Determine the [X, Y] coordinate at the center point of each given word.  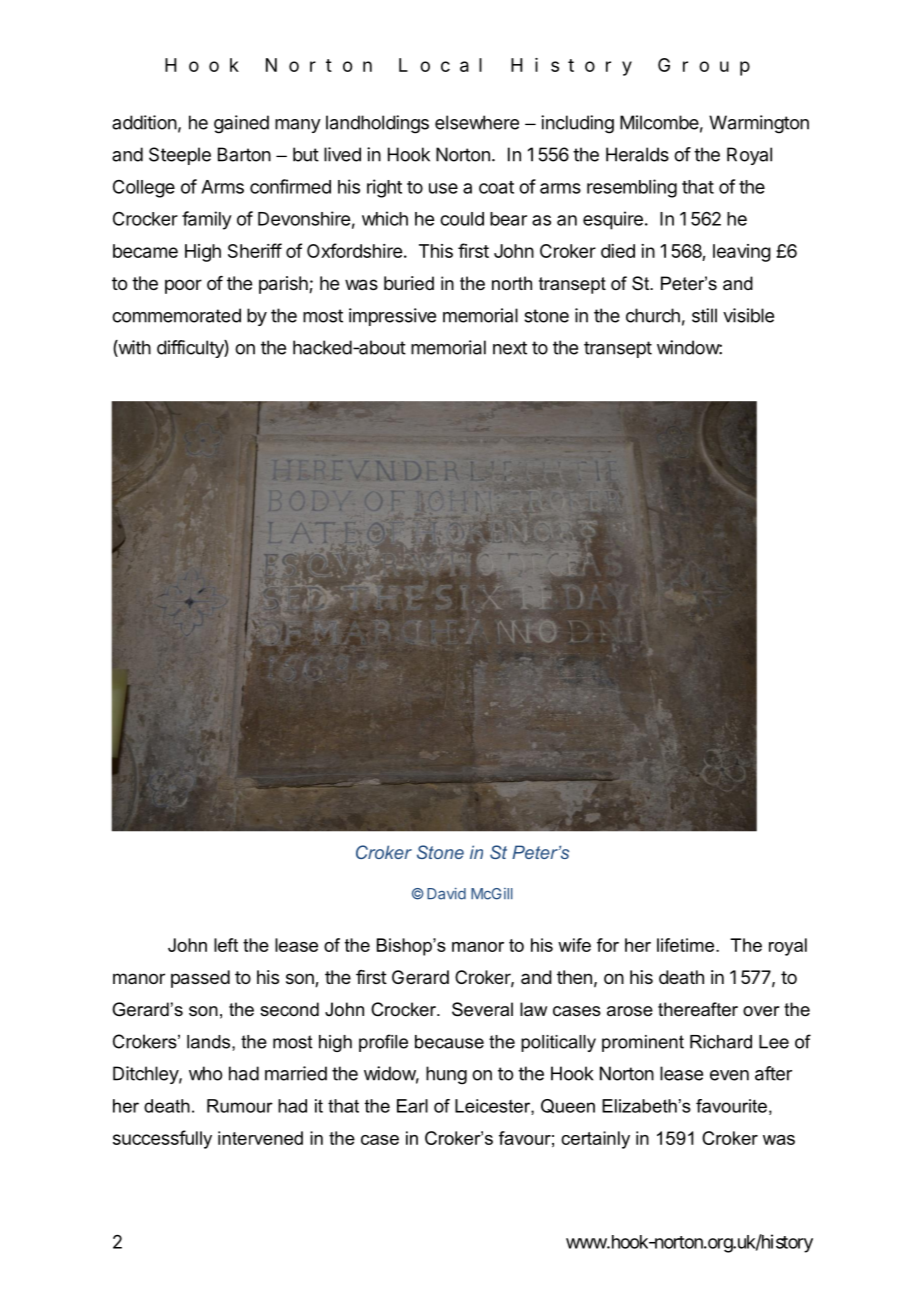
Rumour [240, 1106]
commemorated [176, 315]
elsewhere [477, 122]
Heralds [637, 154]
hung [446, 1075]
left [226, 945]
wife [574, 945]
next [510, 348]
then [574, 977]
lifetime [687, 945]
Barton [244, 154]
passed [200, 979]
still [704, 315]
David [446, 894]
